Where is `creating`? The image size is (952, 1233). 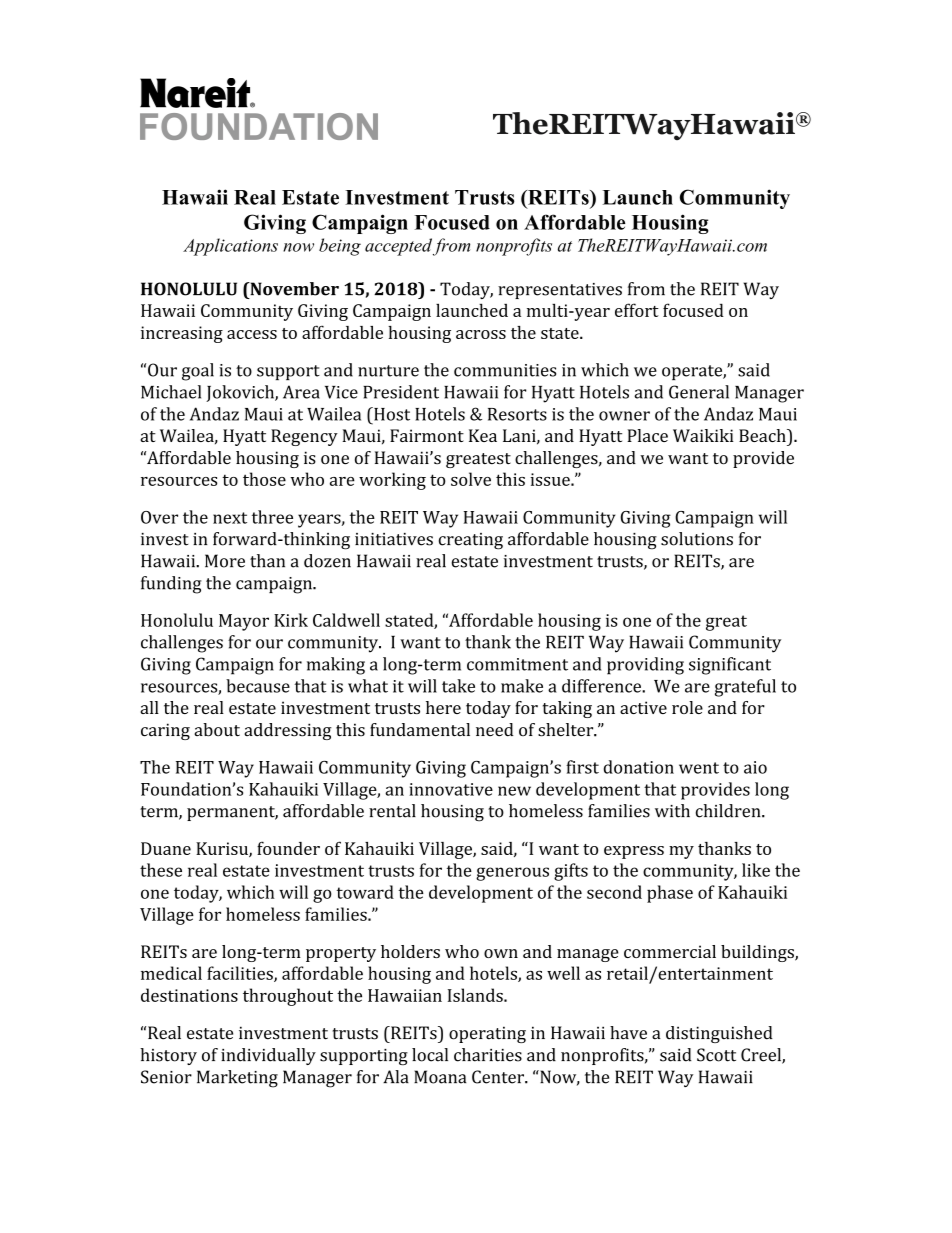
creating is located at coordinates (471, 541).
